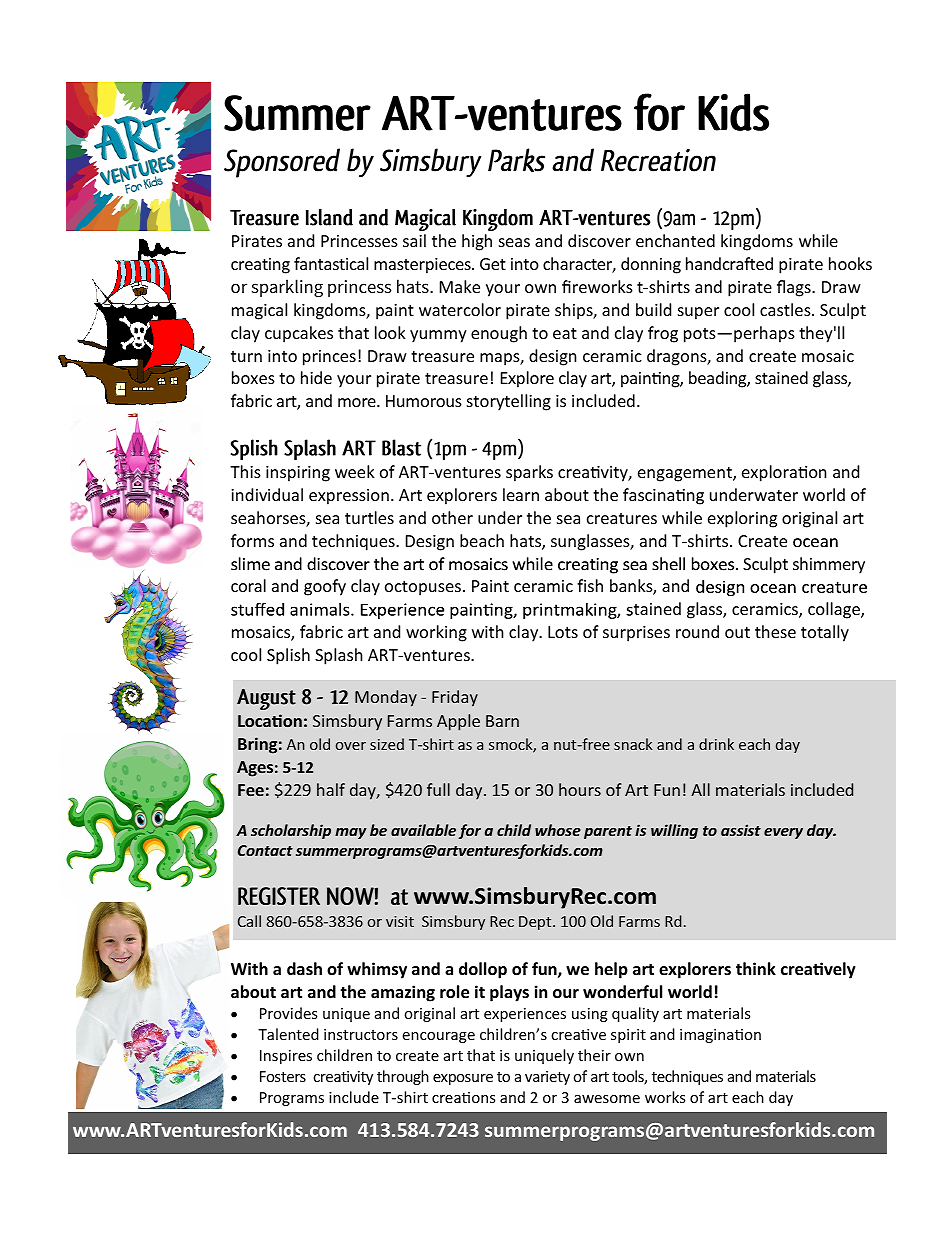 The image size is (952, 1233). Describe the element at coordinates (784, 473) in the screenshot. I see `exploration` at that location.
